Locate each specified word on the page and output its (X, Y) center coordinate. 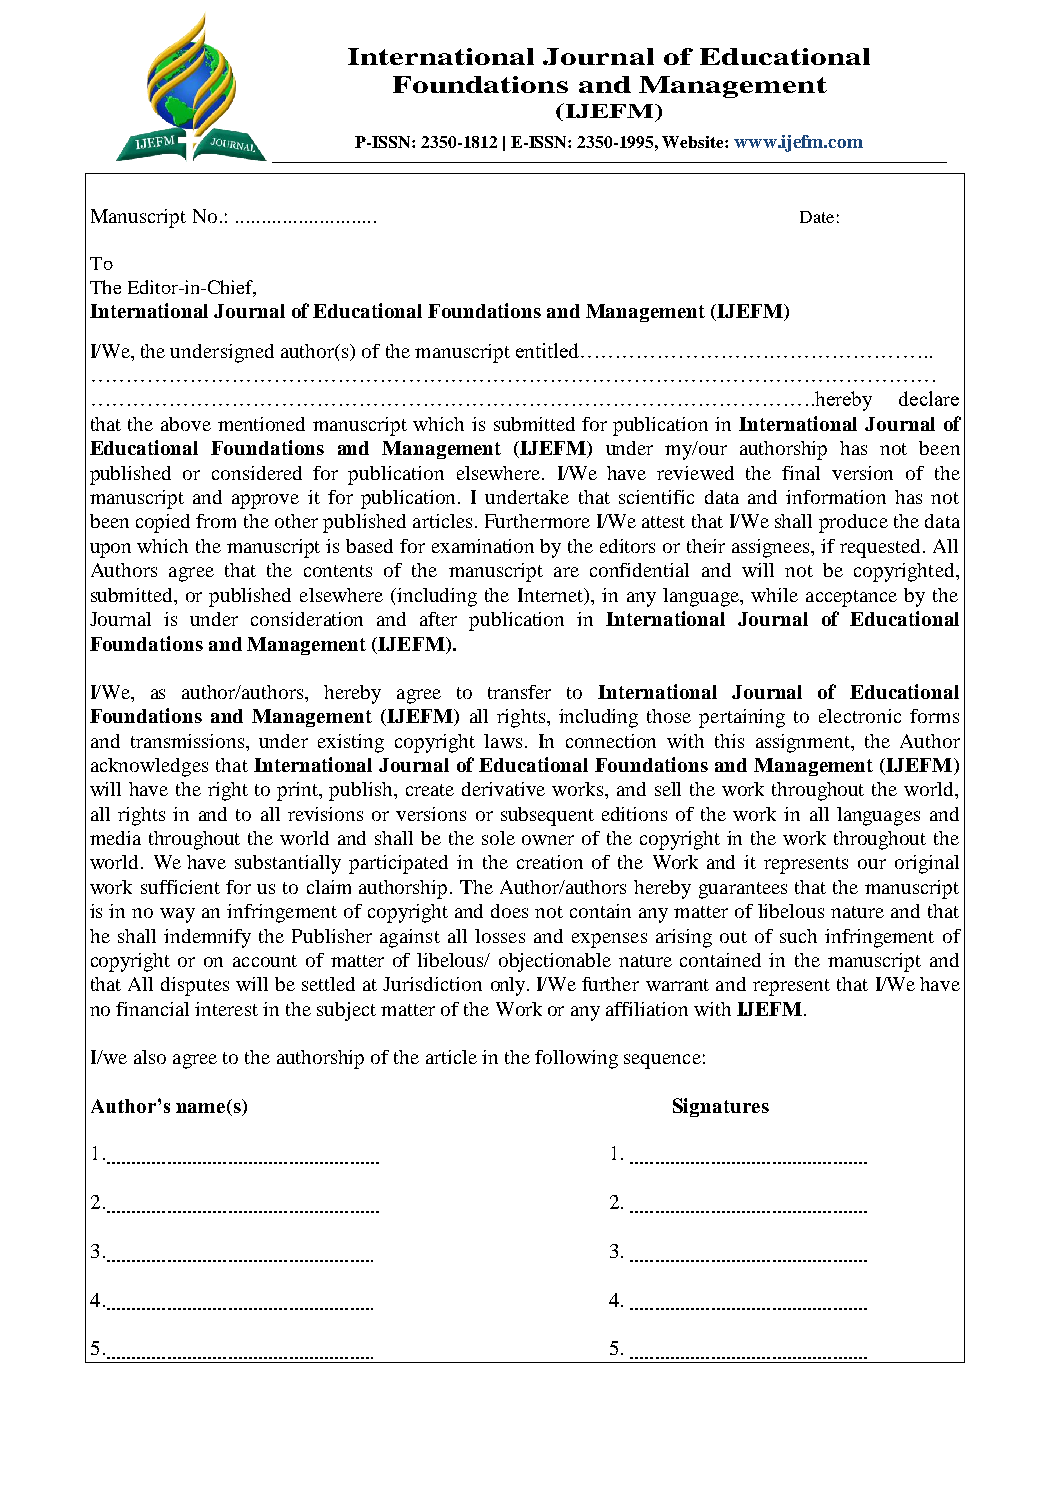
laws (503, 741)
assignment (804, 743)
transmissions (189, 741)
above (186, 424)
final (801, 473)
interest (226, 1009)
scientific (656, 497)
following (576, 1059)
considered (257, 473)
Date (817, 217)
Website (694, 142)
